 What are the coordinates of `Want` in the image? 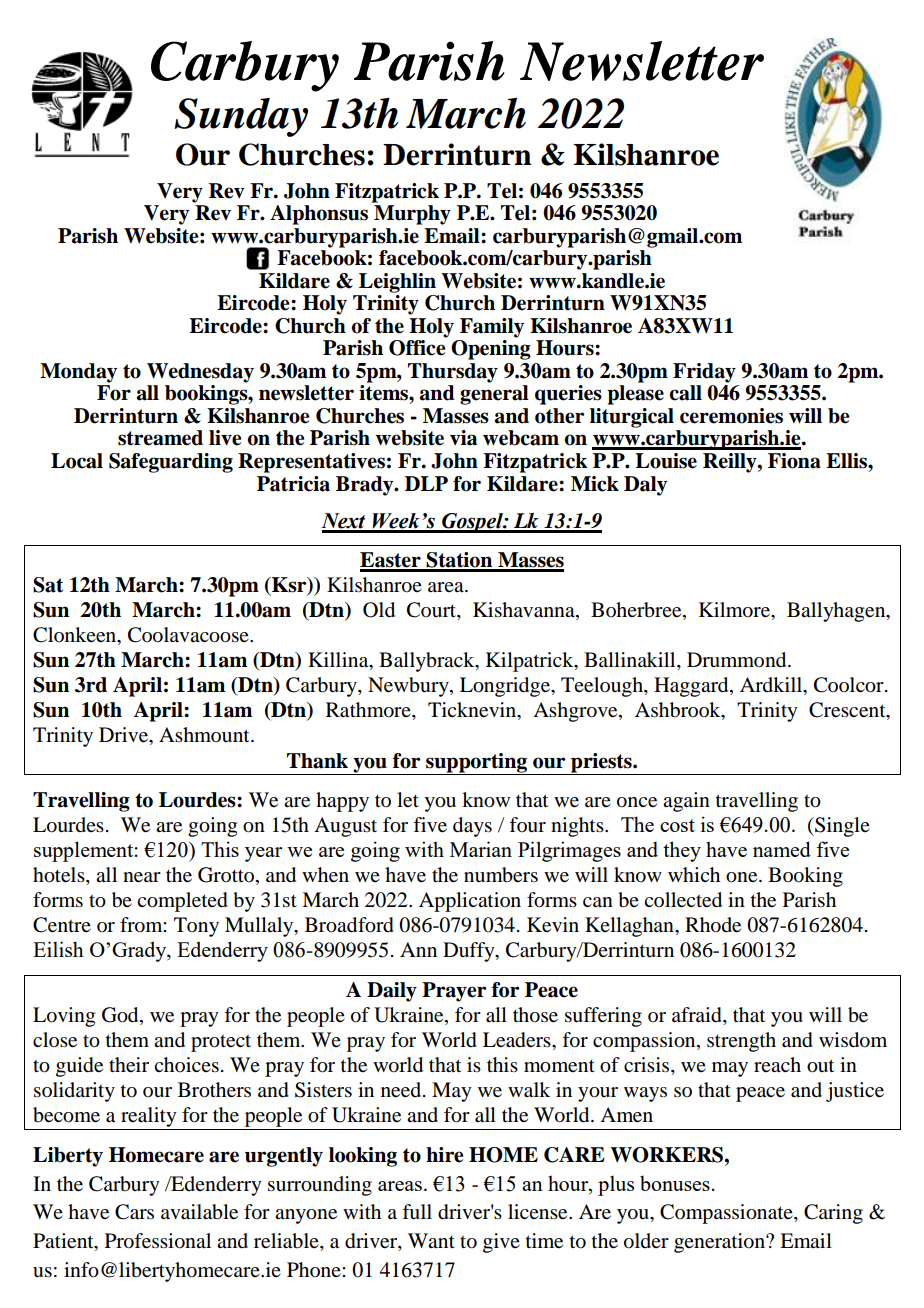 It's located at (431, 1240).
